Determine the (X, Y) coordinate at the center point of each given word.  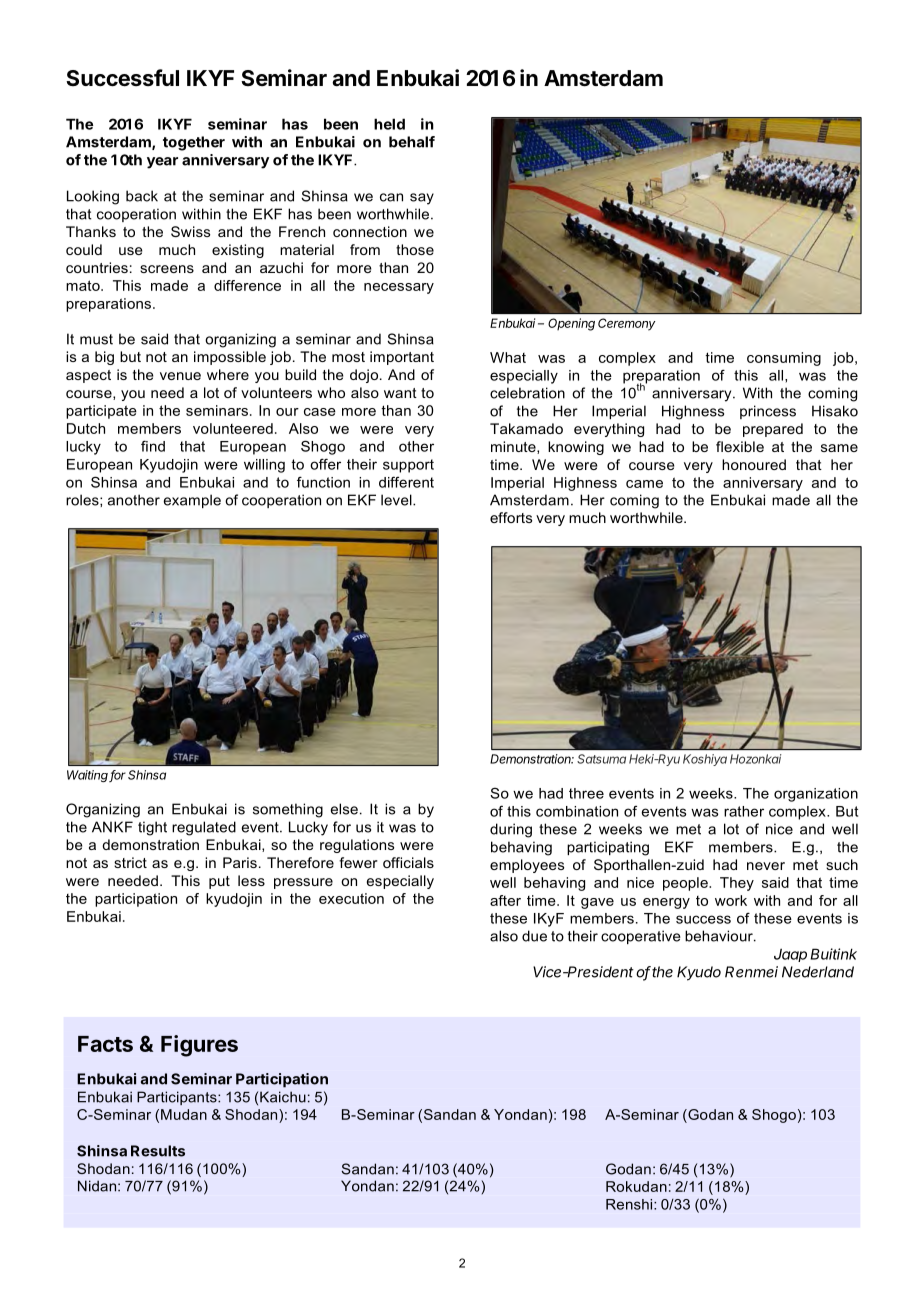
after (505, 900)
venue (180, 376)
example (192, 501)
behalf (412, 142)
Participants (178, 1098)
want (400, 393)
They (737, 884)
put (219, 882)
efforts (511, 517)
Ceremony (627, 324)
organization (816, 795)
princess (768, 412)
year (162, 163)
